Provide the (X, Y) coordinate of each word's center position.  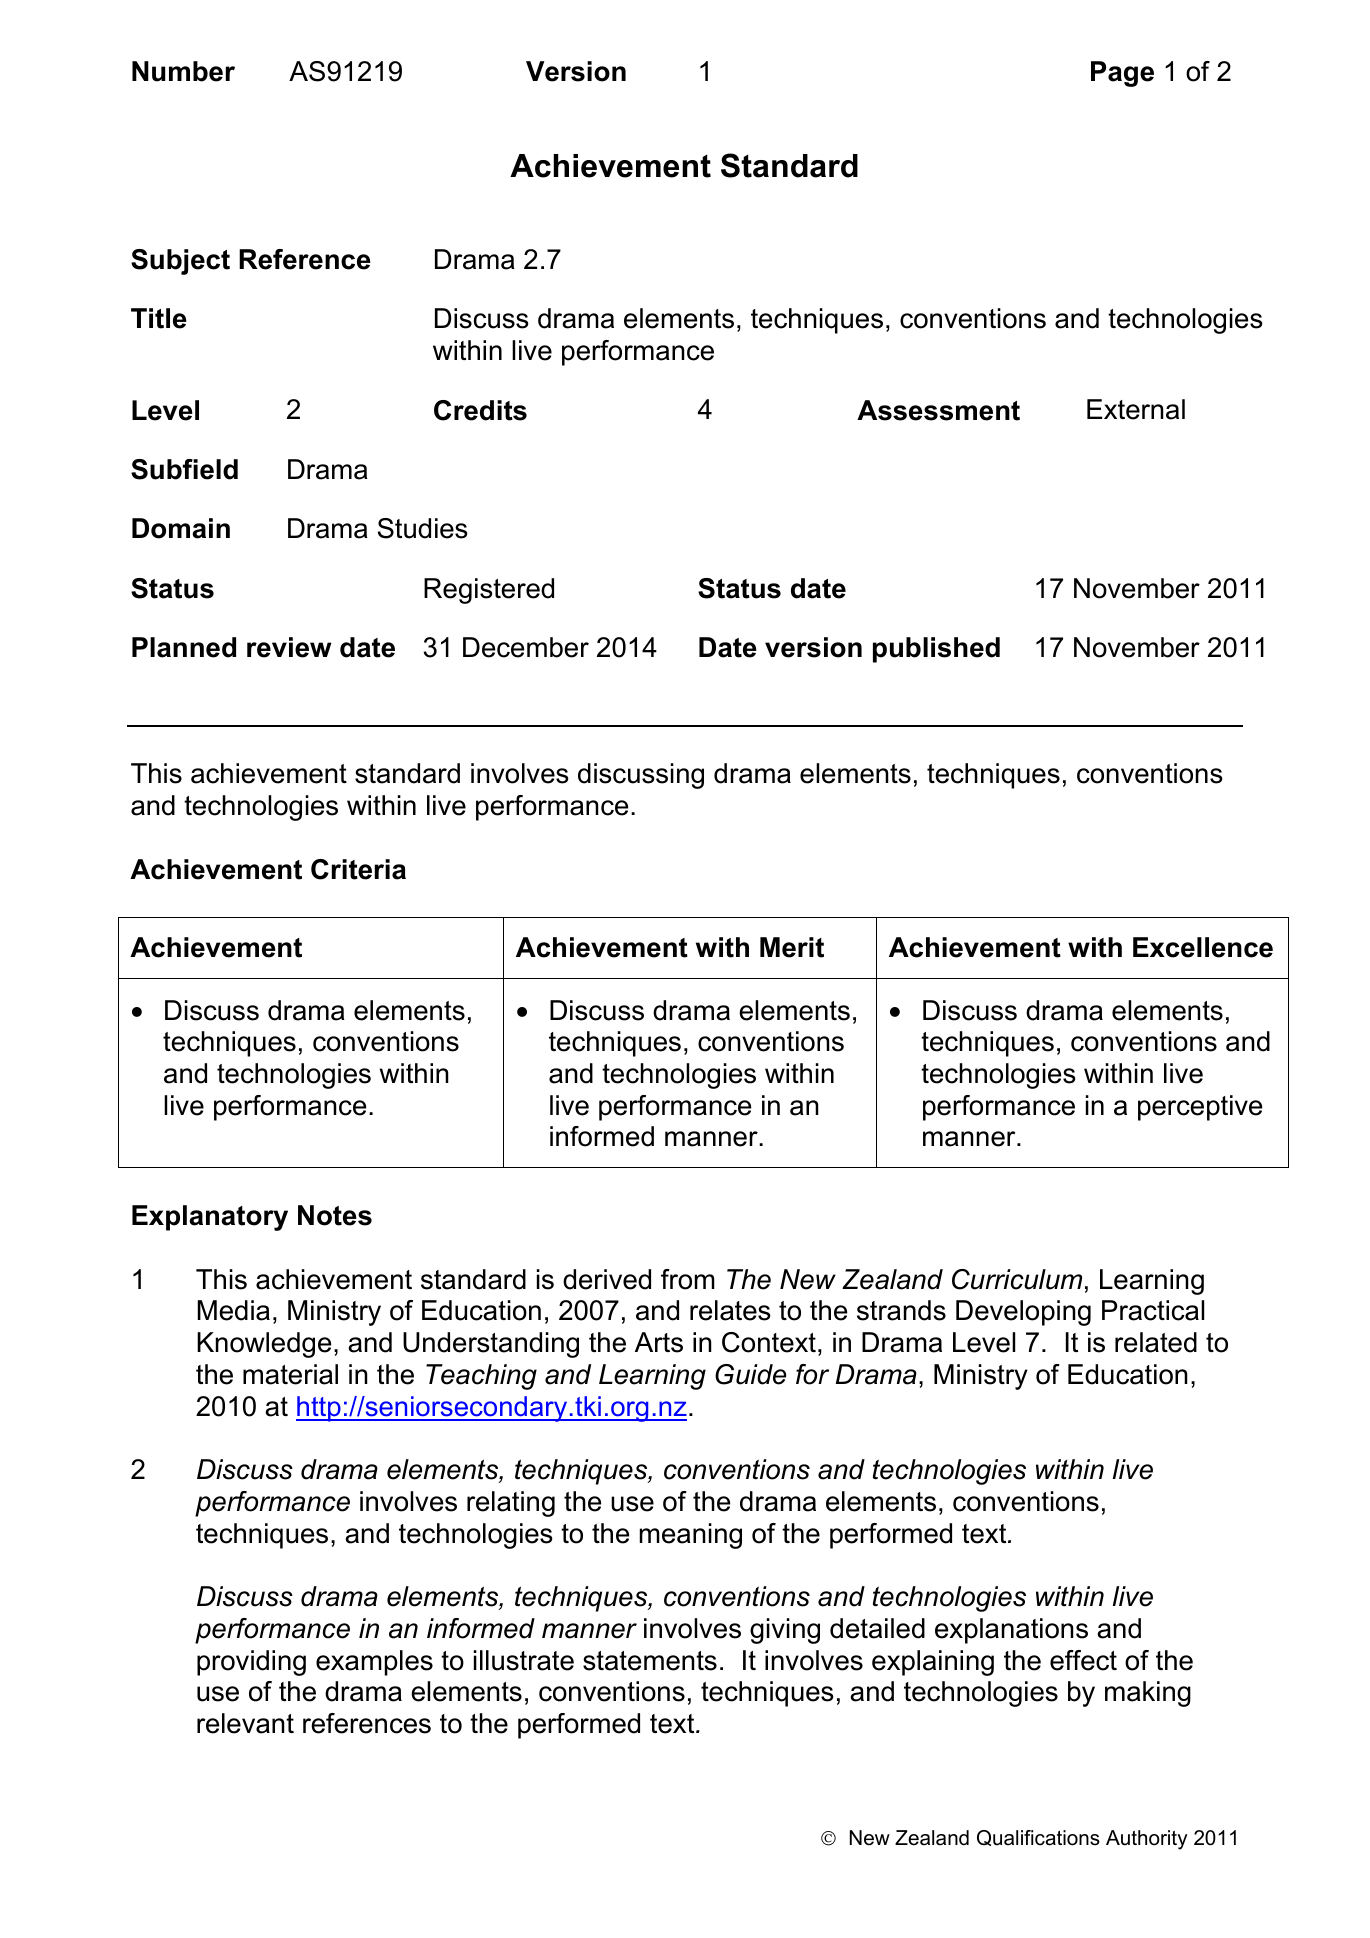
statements (650, 1661)
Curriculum (1017, 1279)
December (526, 647)
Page (1122, 74)
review (289, 647)
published (936, 650)
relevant (245, 1723)
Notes (335, 1215)
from (688, 1279)
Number (183, 71)
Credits (480, 410)
